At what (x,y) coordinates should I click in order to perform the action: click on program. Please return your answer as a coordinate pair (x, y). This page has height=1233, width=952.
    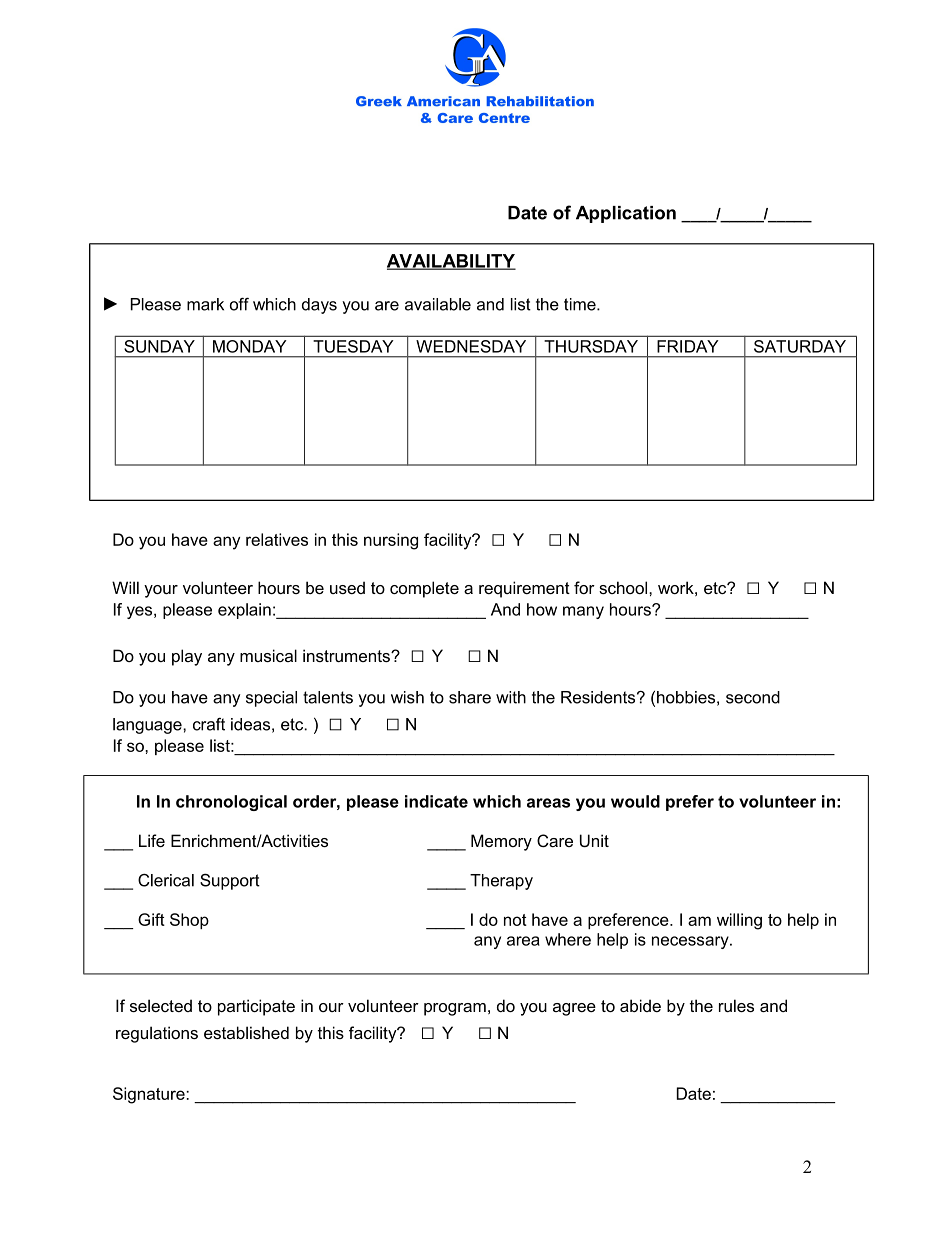
    Looking at the image, I should click on (455, 1009).
